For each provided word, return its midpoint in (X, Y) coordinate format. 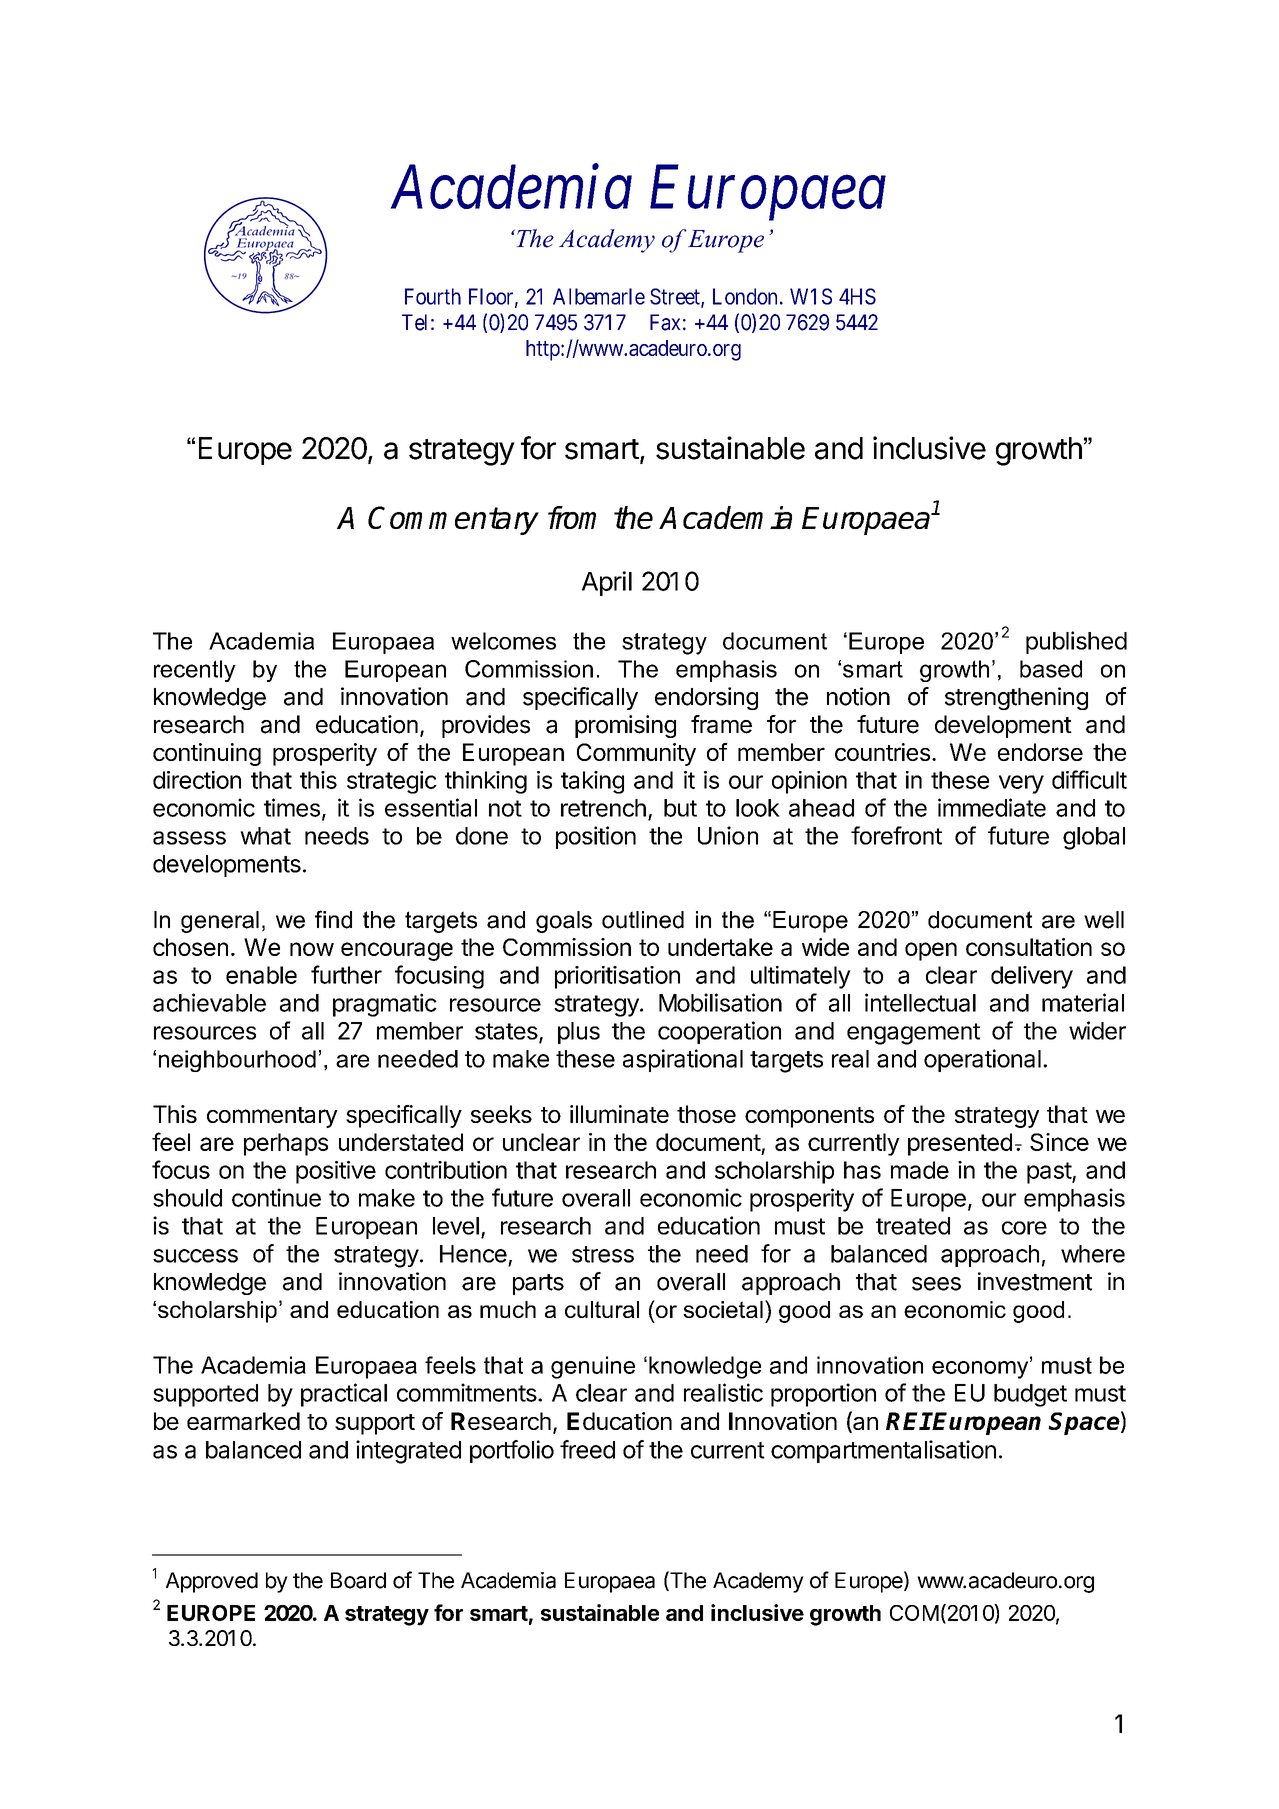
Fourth (433, 296)
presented (960, 1144)
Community (636, 754)
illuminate (619, 1114)
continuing (207, 754)
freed (587, 1449)
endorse (1040, 752)
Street (676, 297)
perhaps (286, 1144)
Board (358, 1580)
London (745, 296)
